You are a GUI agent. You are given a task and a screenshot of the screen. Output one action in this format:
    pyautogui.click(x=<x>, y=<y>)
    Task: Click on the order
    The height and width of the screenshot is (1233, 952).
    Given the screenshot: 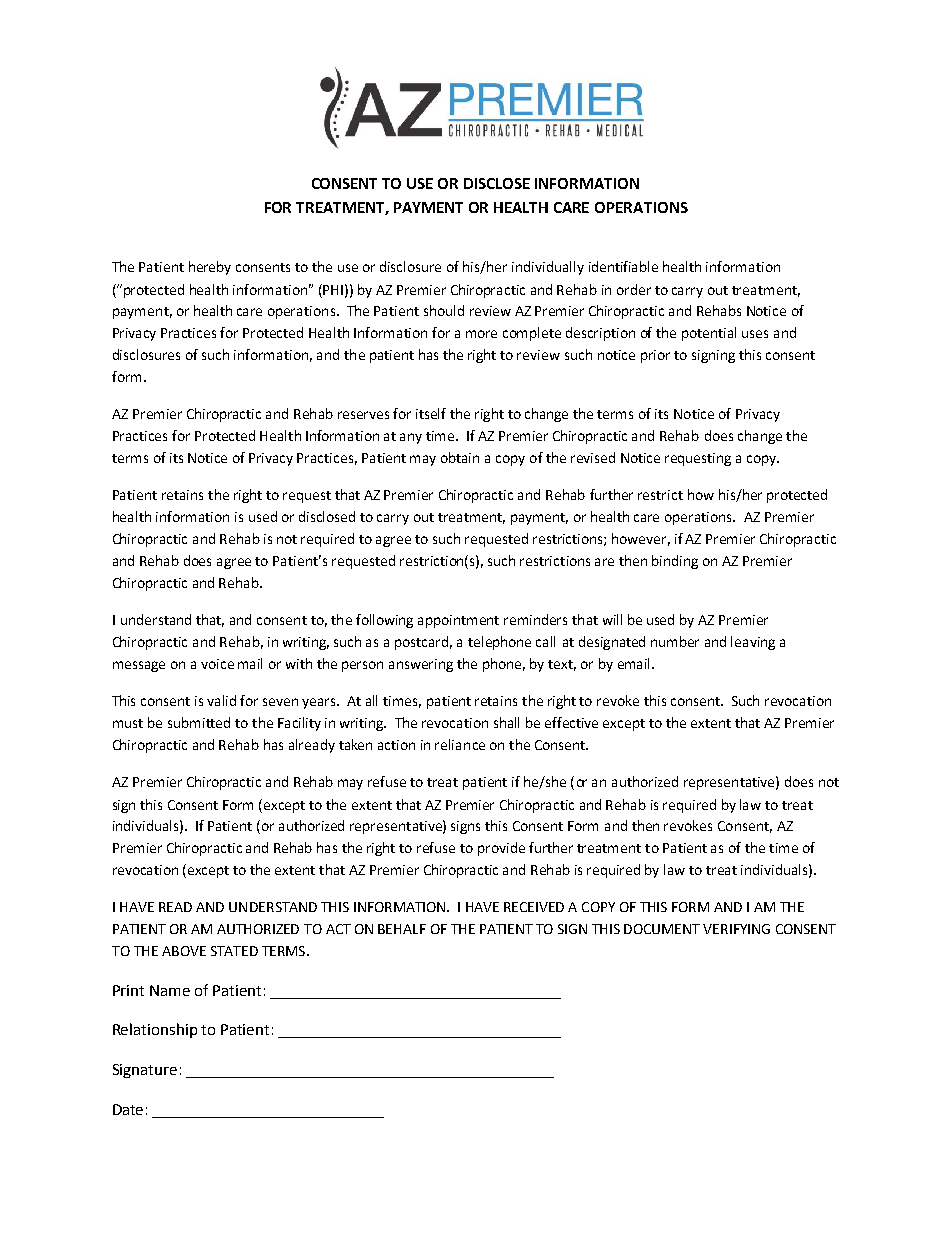 What is the action you would take?
    pyautogui.click(x=634, y=289)
